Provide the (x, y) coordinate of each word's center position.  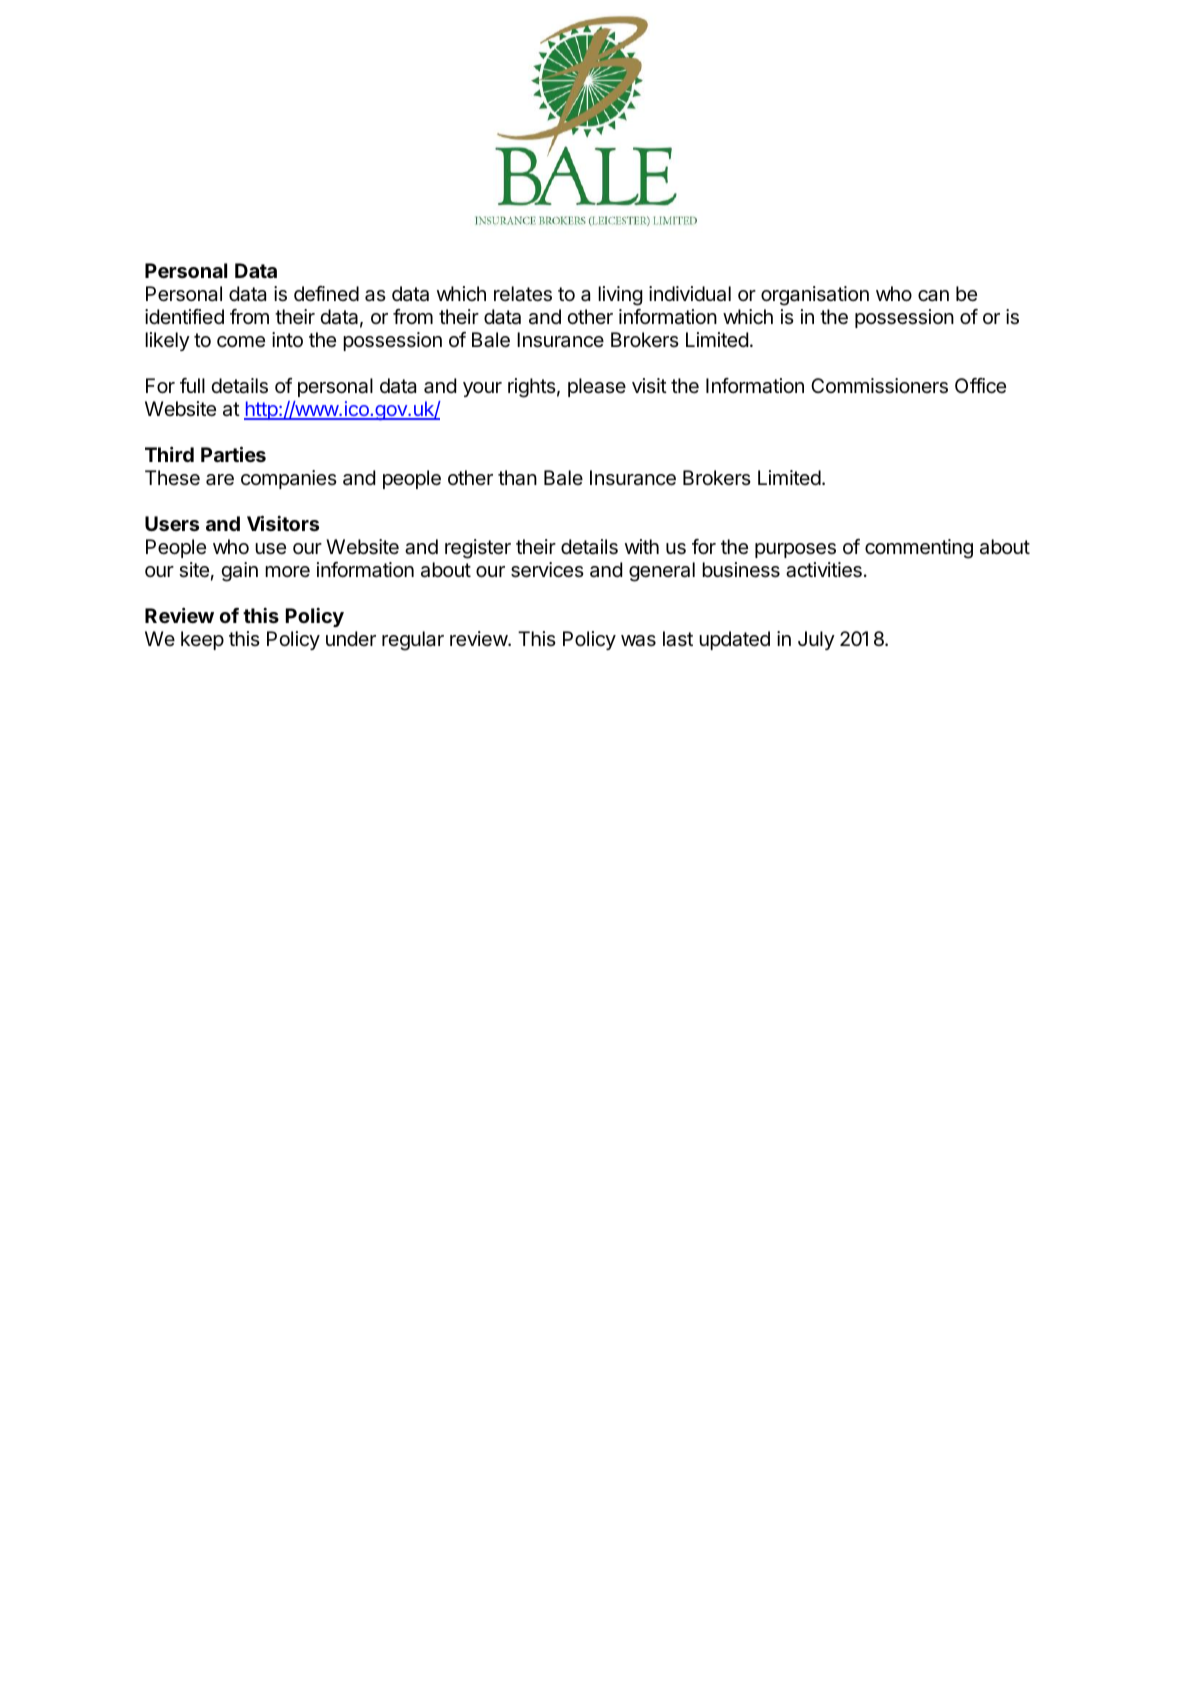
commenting (919, 549)
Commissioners (879, 386)
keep (202, 640)
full (192, 385)
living (620, 296)
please (597, 387)
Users (172, 523)
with (642, 546)
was (638, 641)
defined (326, 294)
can (933, 296)
